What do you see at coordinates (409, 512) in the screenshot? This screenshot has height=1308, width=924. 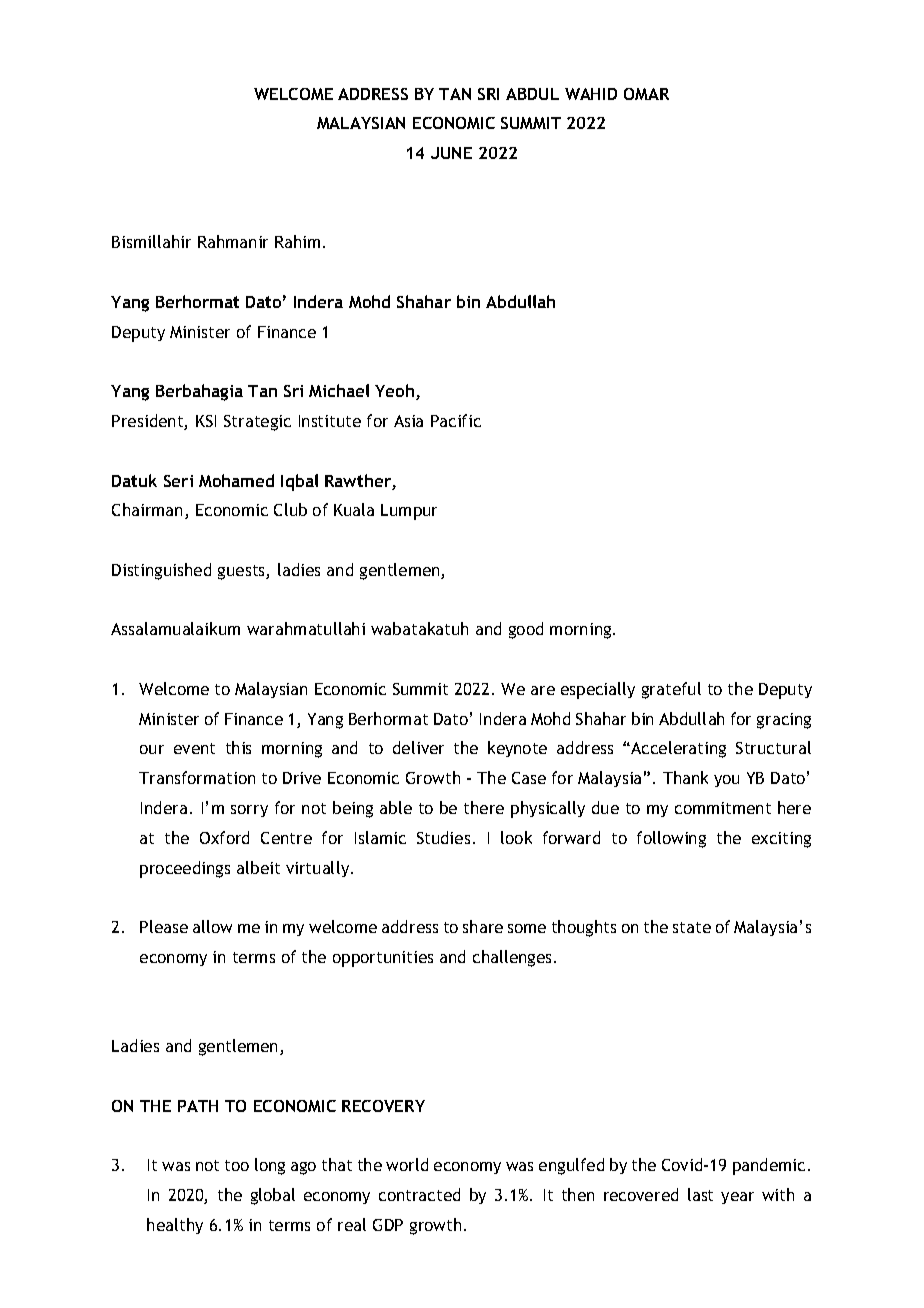 I see `Lumpur` at bounding box center [409, 512].
